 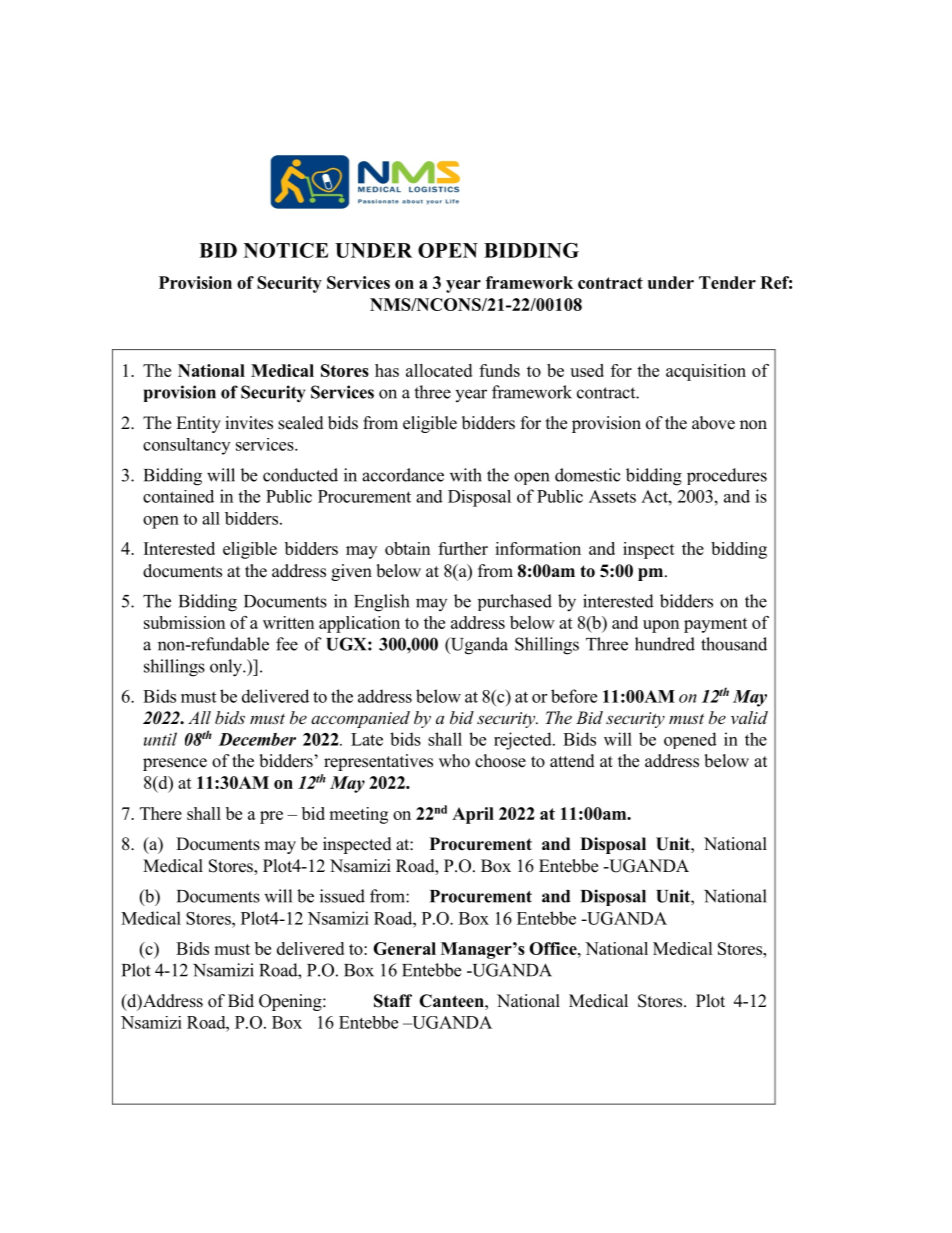 I want to click on upon, so click(x=661, y=626).
